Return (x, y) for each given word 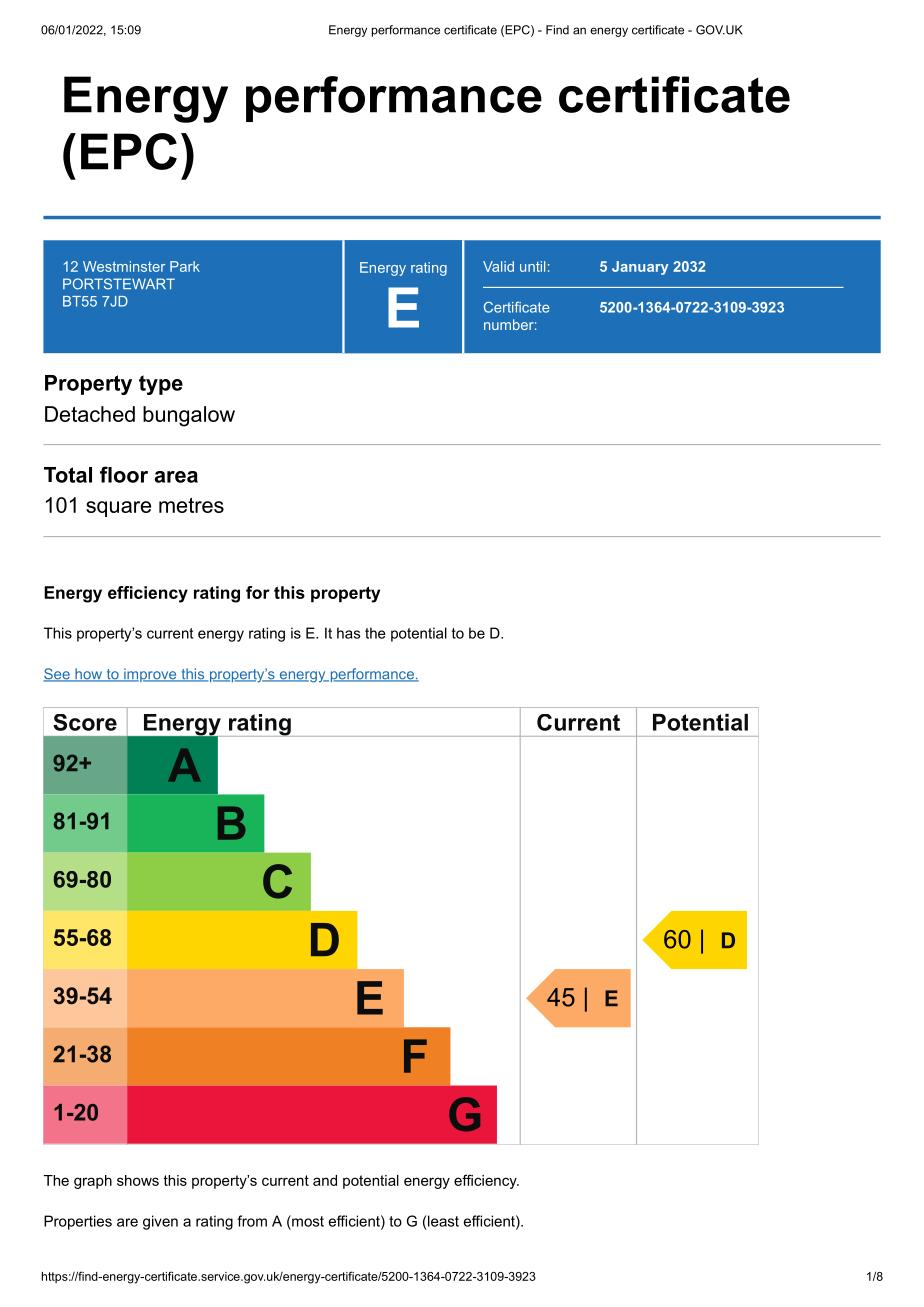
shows (138, 1180)
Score (85, 722)
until (532, 266)
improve (150, 675)
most (307, 1221)
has (348, 633)
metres (191, 505)
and (325, 1180)
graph (93, 1182)
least (443, 1221)
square (118, 509)
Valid (498, 266)
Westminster (124, 266)
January (640, 268)
